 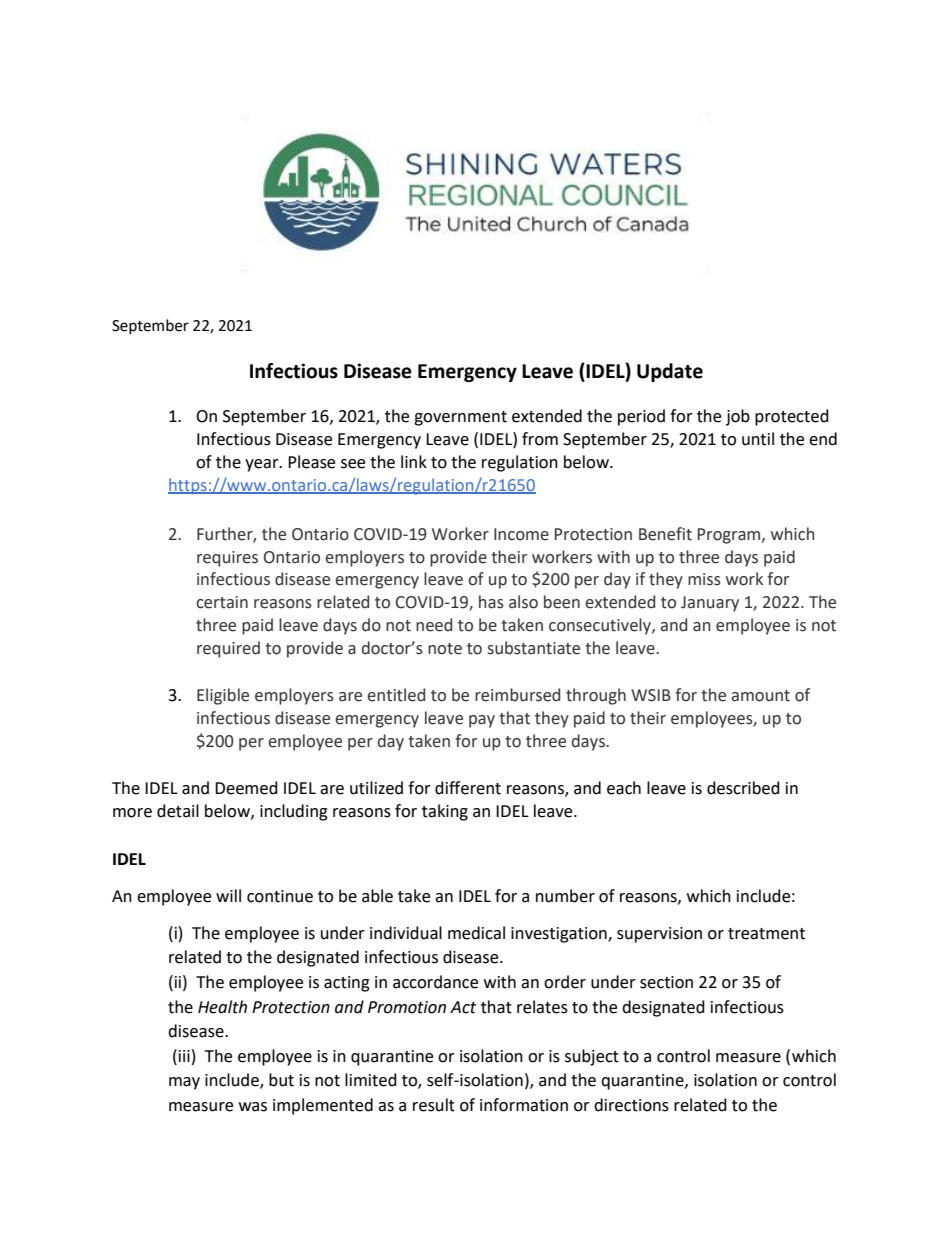 I want to click on year, so click(x=263, y=465).
